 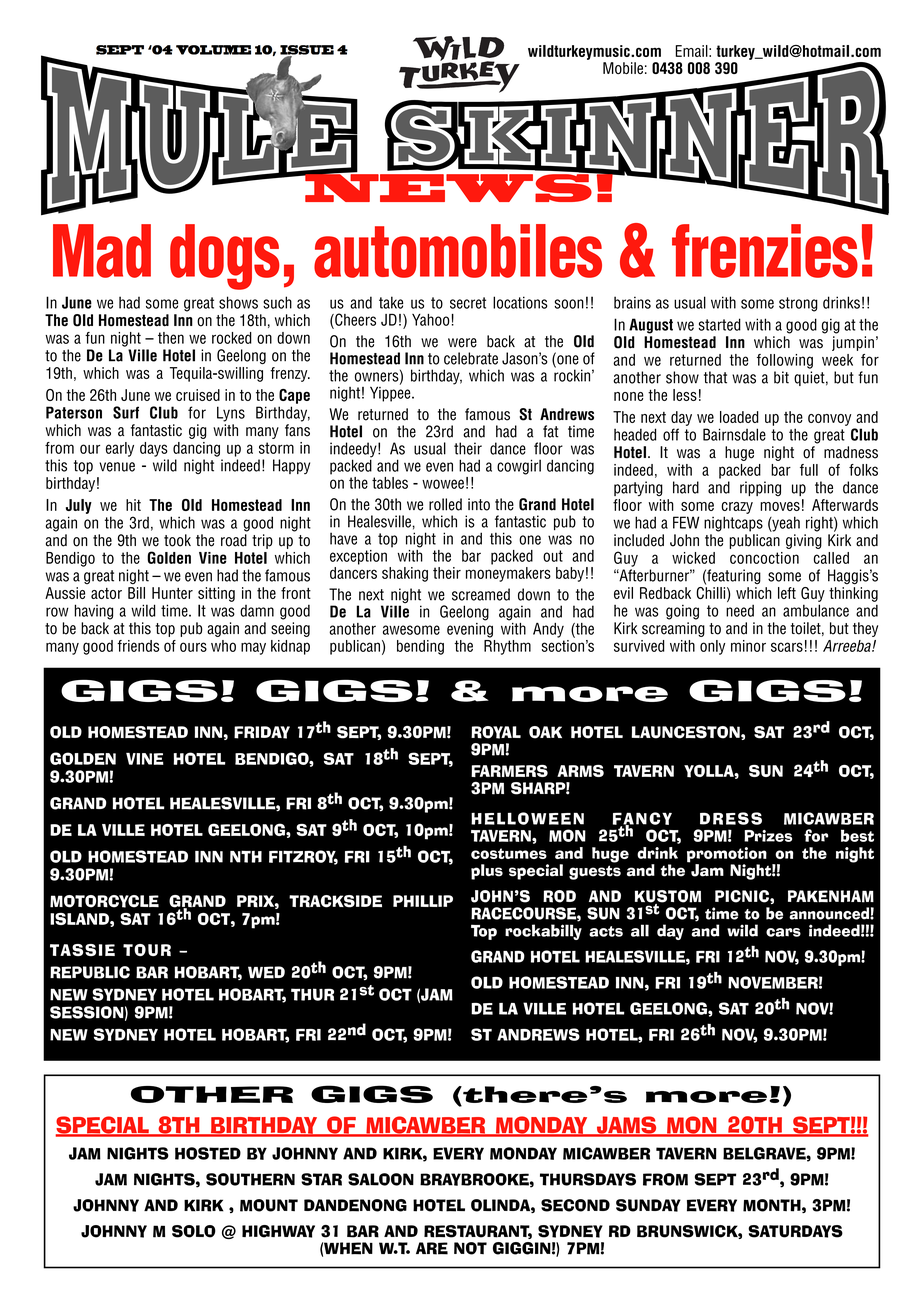 I want to click on Prizes, so click(x=768, y=836).
